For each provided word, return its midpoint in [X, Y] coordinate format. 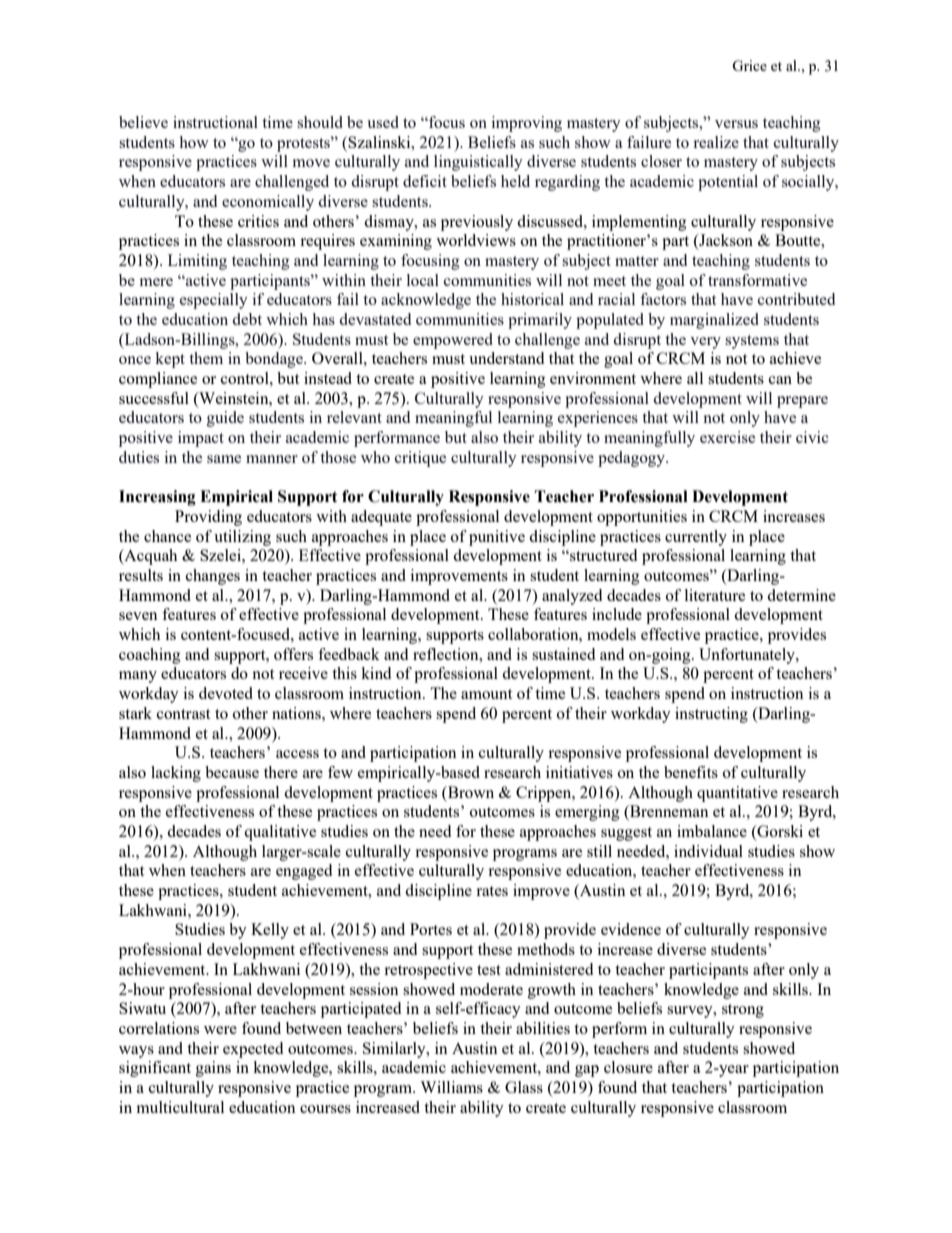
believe [143, 122]
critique [420, 459]
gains [213, 1069]
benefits [691, 772]
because [232, 772]
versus [736, 124]
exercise [727, 437]
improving [527, 124]
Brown [470, 792]
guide [225, 419]
